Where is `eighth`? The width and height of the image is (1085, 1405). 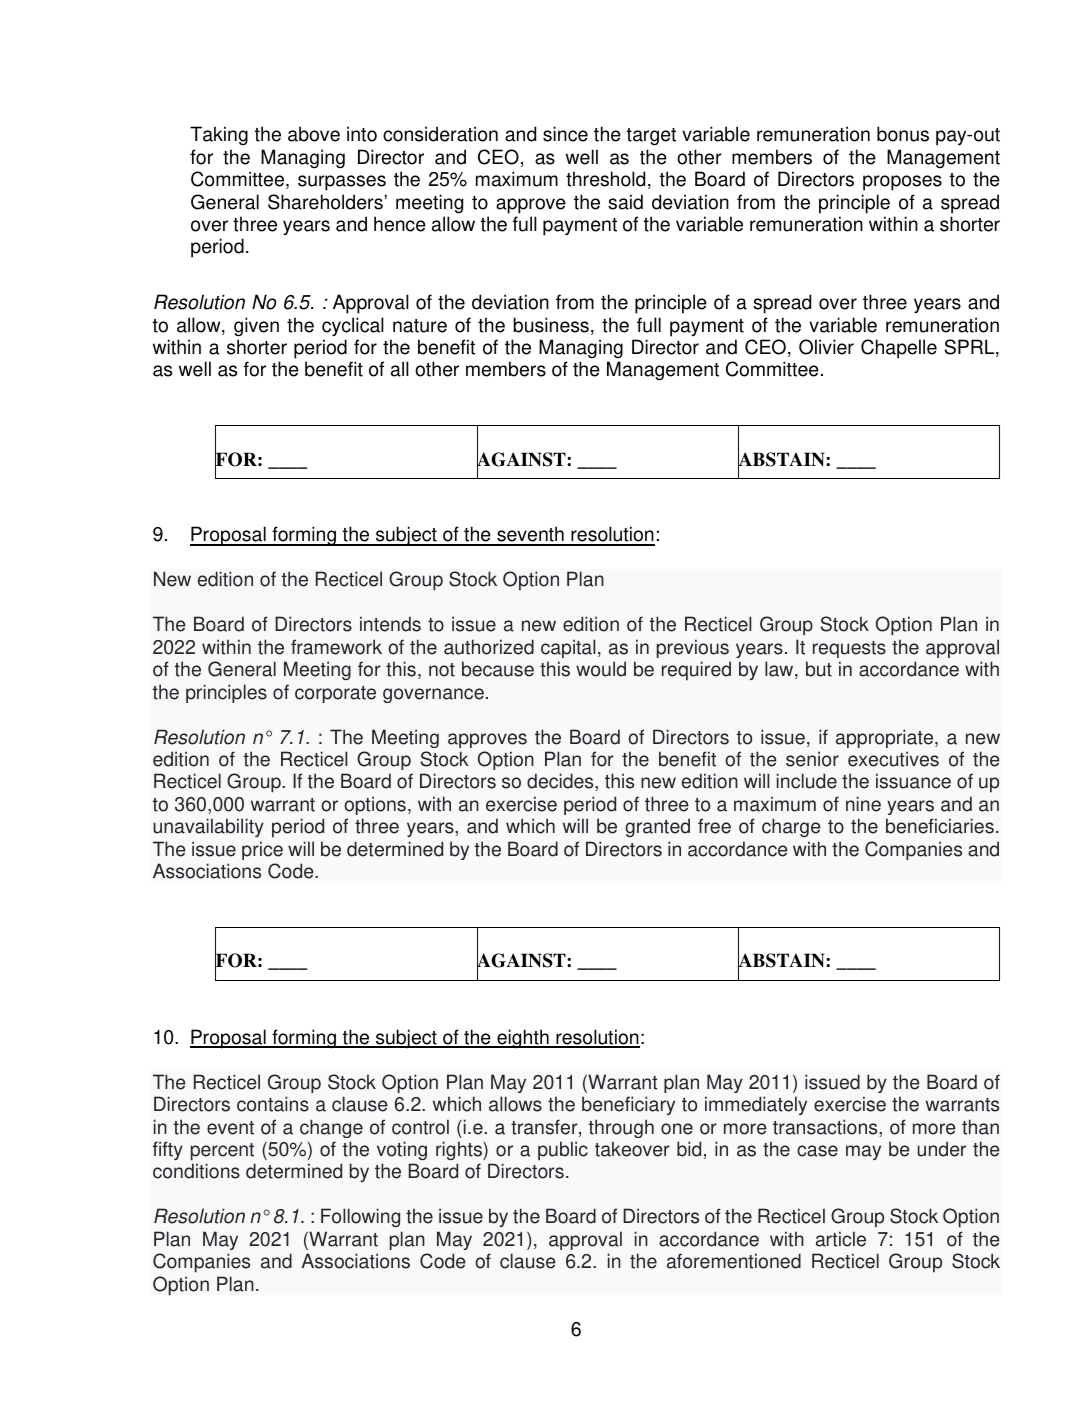 eighth is located at coordinates (523, 1039).
